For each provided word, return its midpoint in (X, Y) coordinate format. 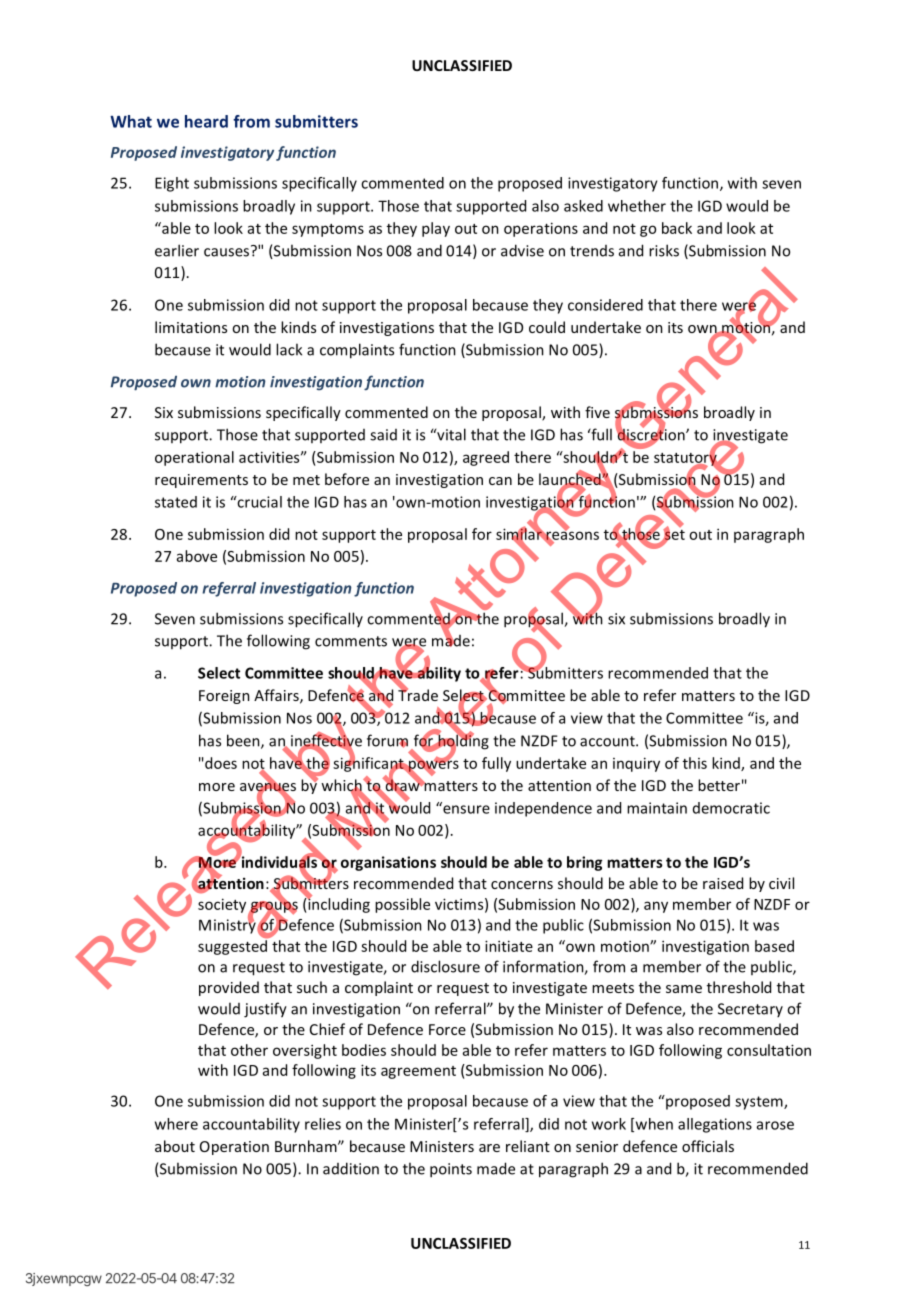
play (436, 229)
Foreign (224, 697)
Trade (418, 694)
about (175, 1146)
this (695, 763)
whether (637, 206)
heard (206, 121)
